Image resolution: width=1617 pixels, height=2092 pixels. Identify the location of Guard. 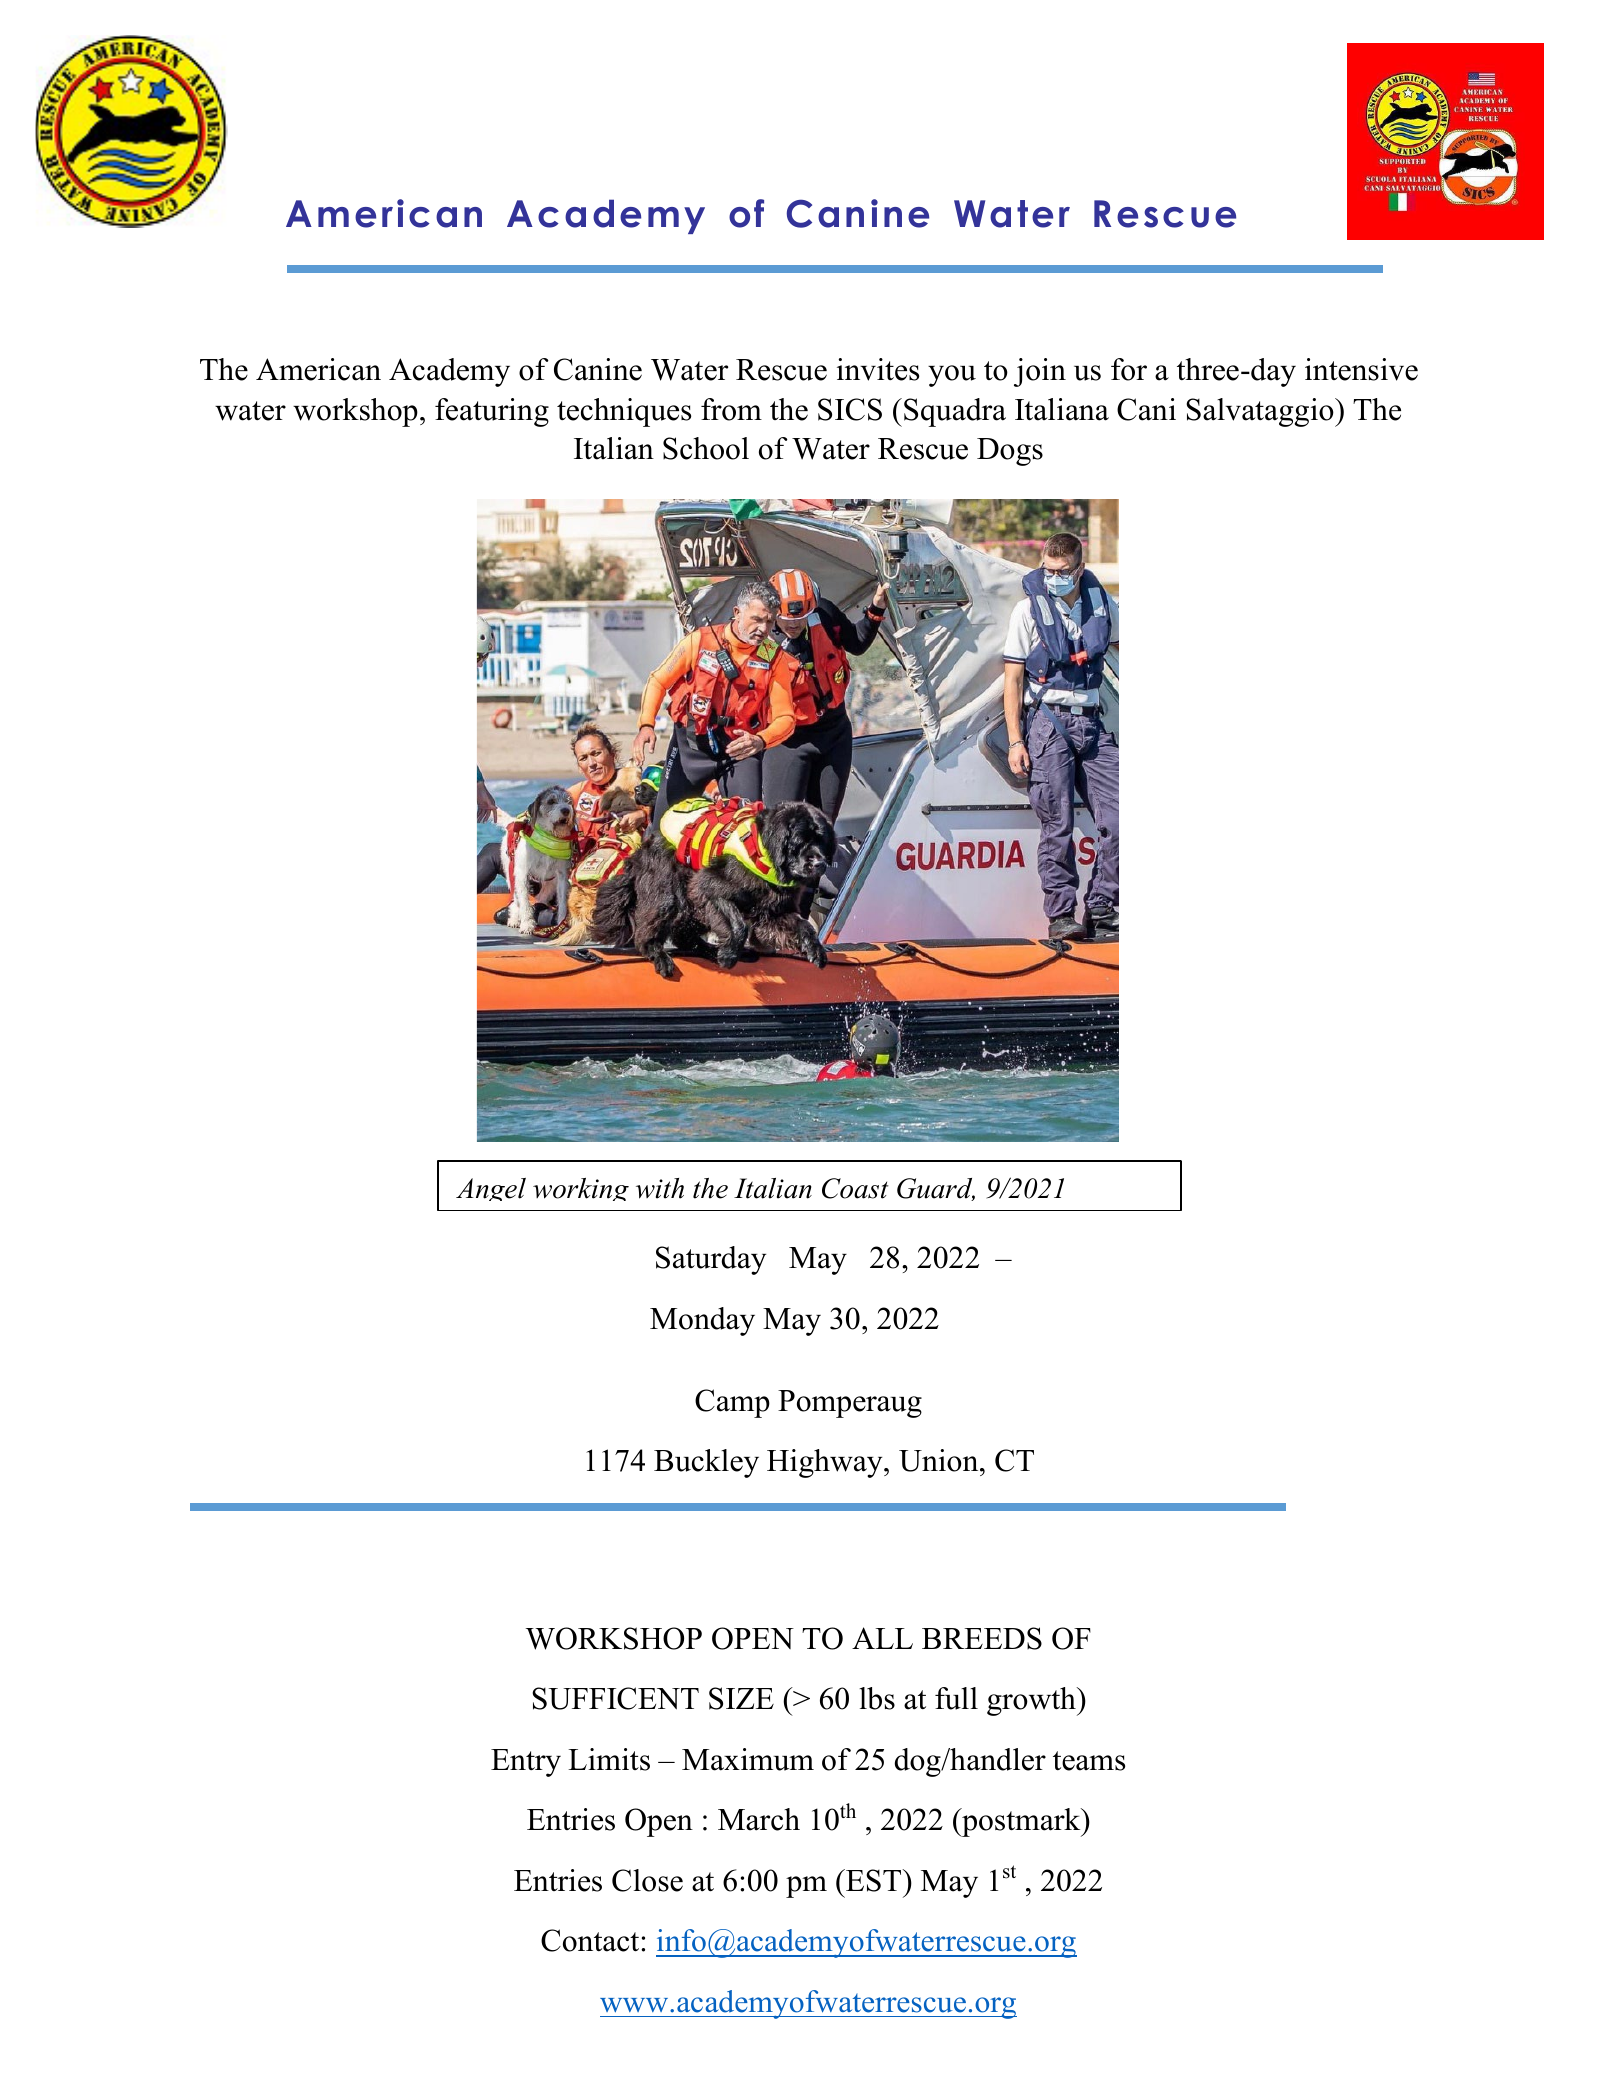
(936, 1189).
